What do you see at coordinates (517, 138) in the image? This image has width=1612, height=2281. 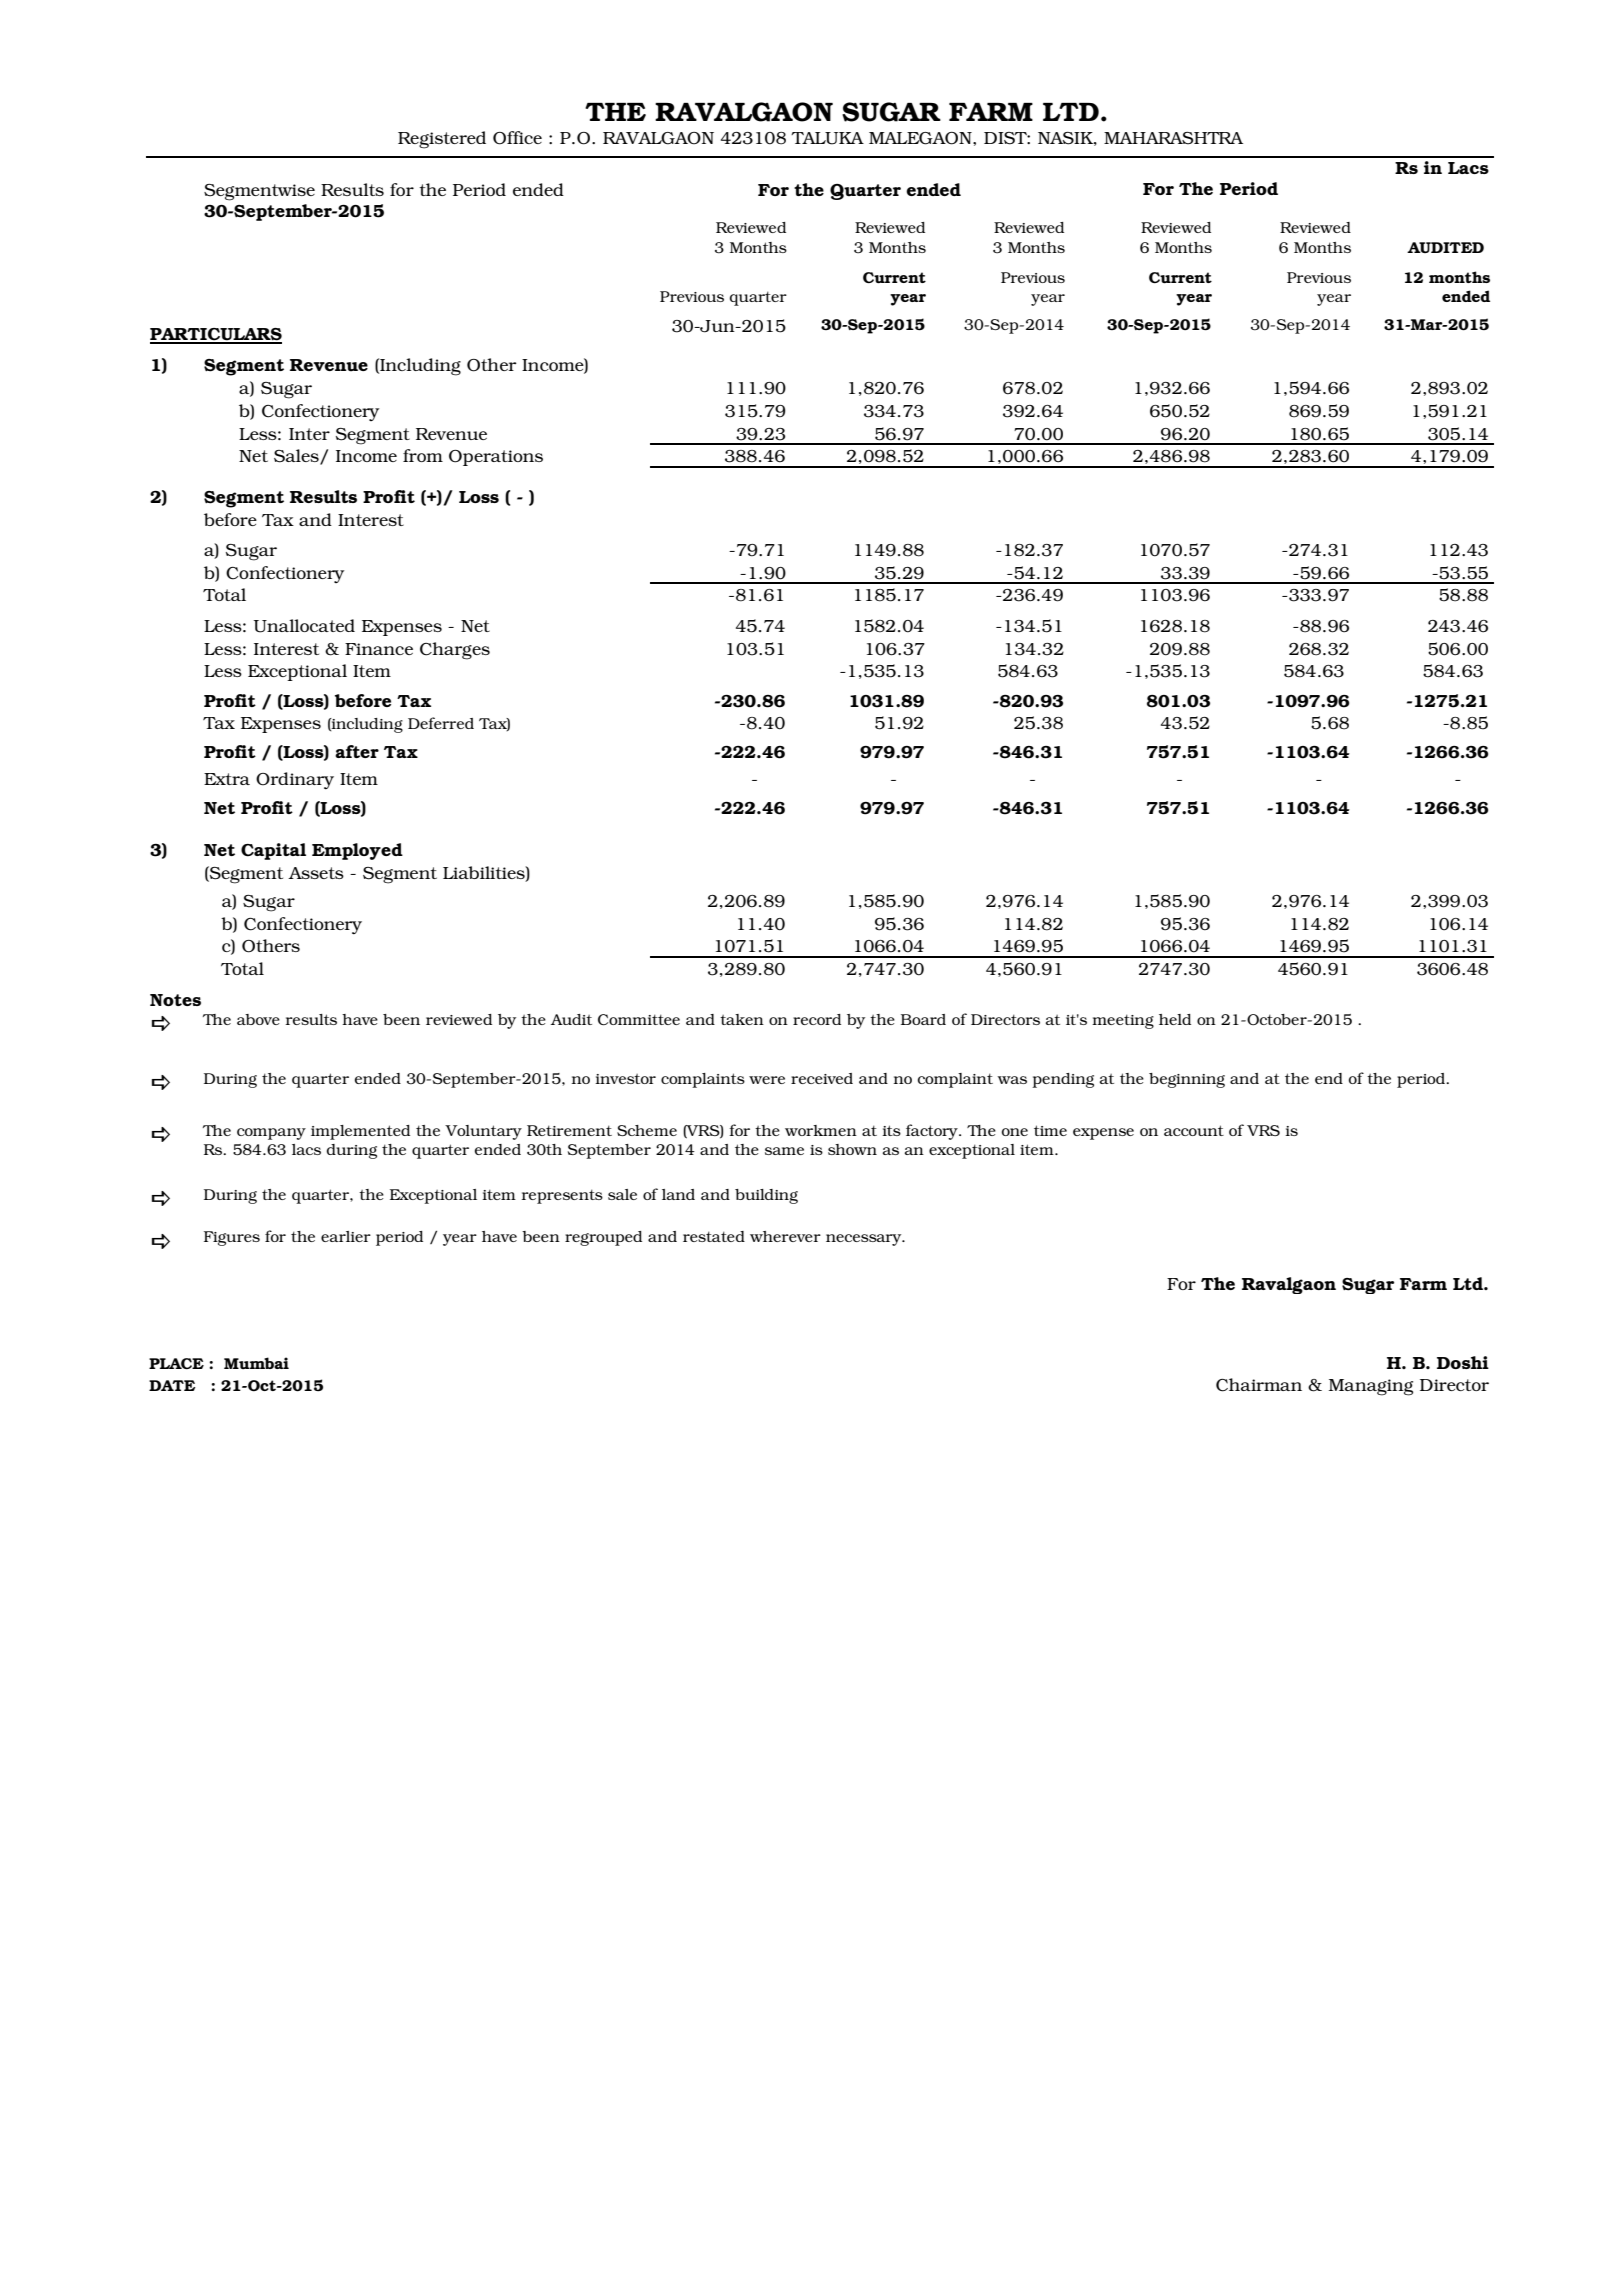 I see `Office` at bounding box center [517, 138].
